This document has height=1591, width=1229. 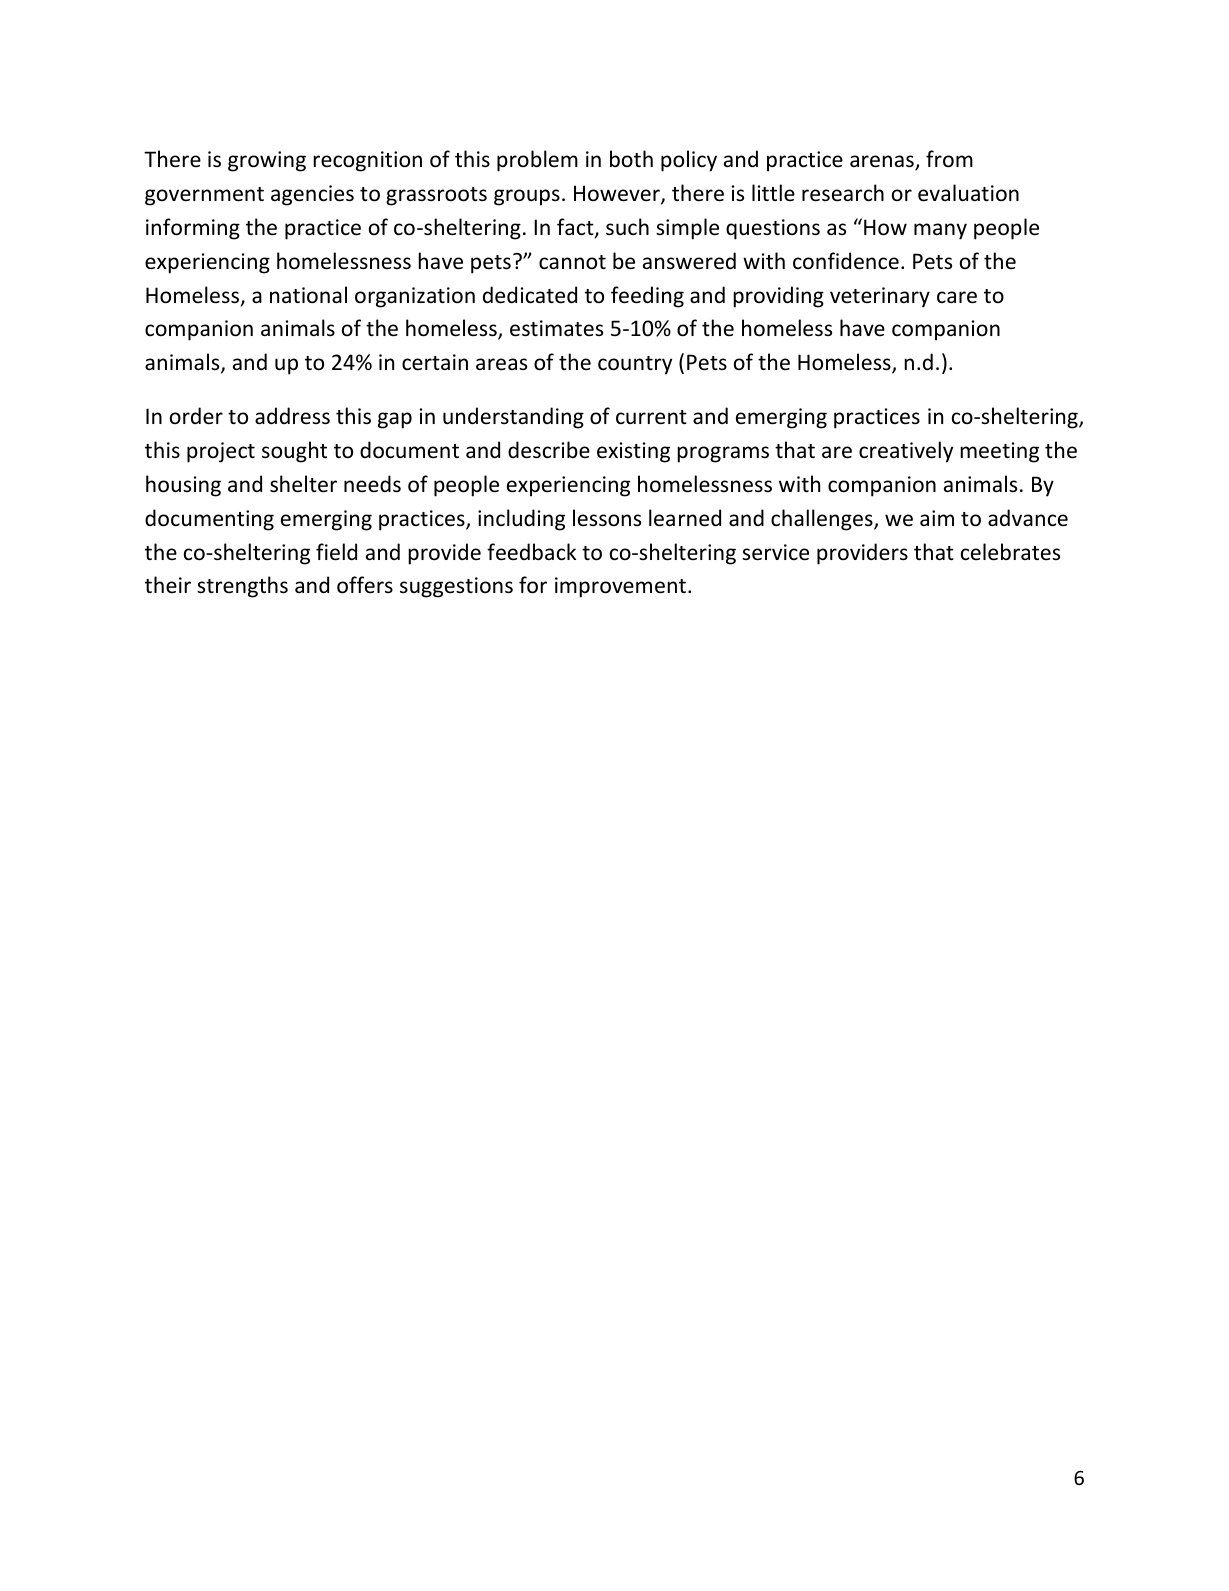 What do you see at coordinates (635, 365) in the document?
I see `country` at bounding box center [635, 365].
